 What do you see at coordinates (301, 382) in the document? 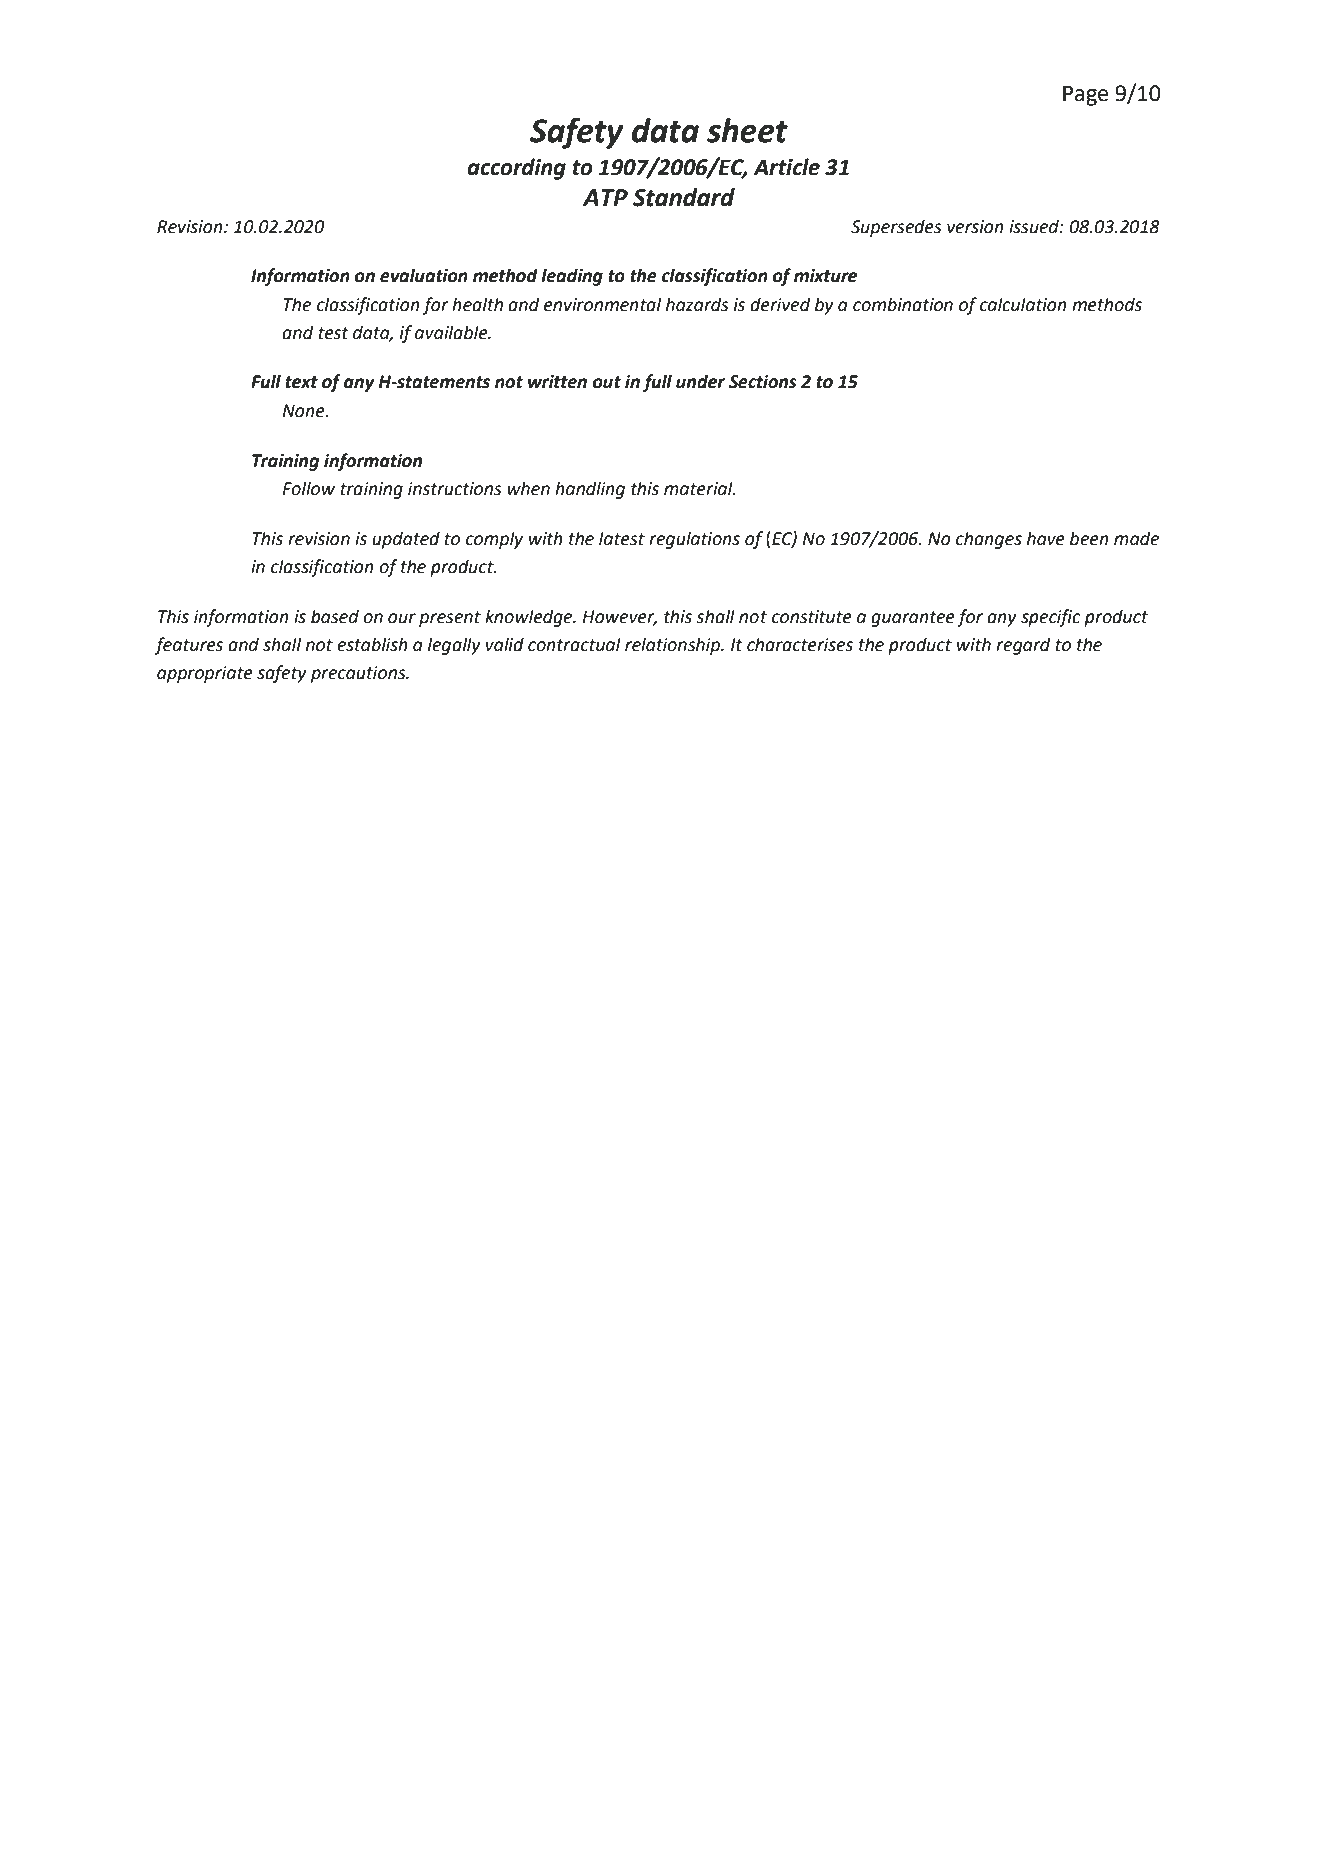
I see `text` at bounding box center [301, 382].
